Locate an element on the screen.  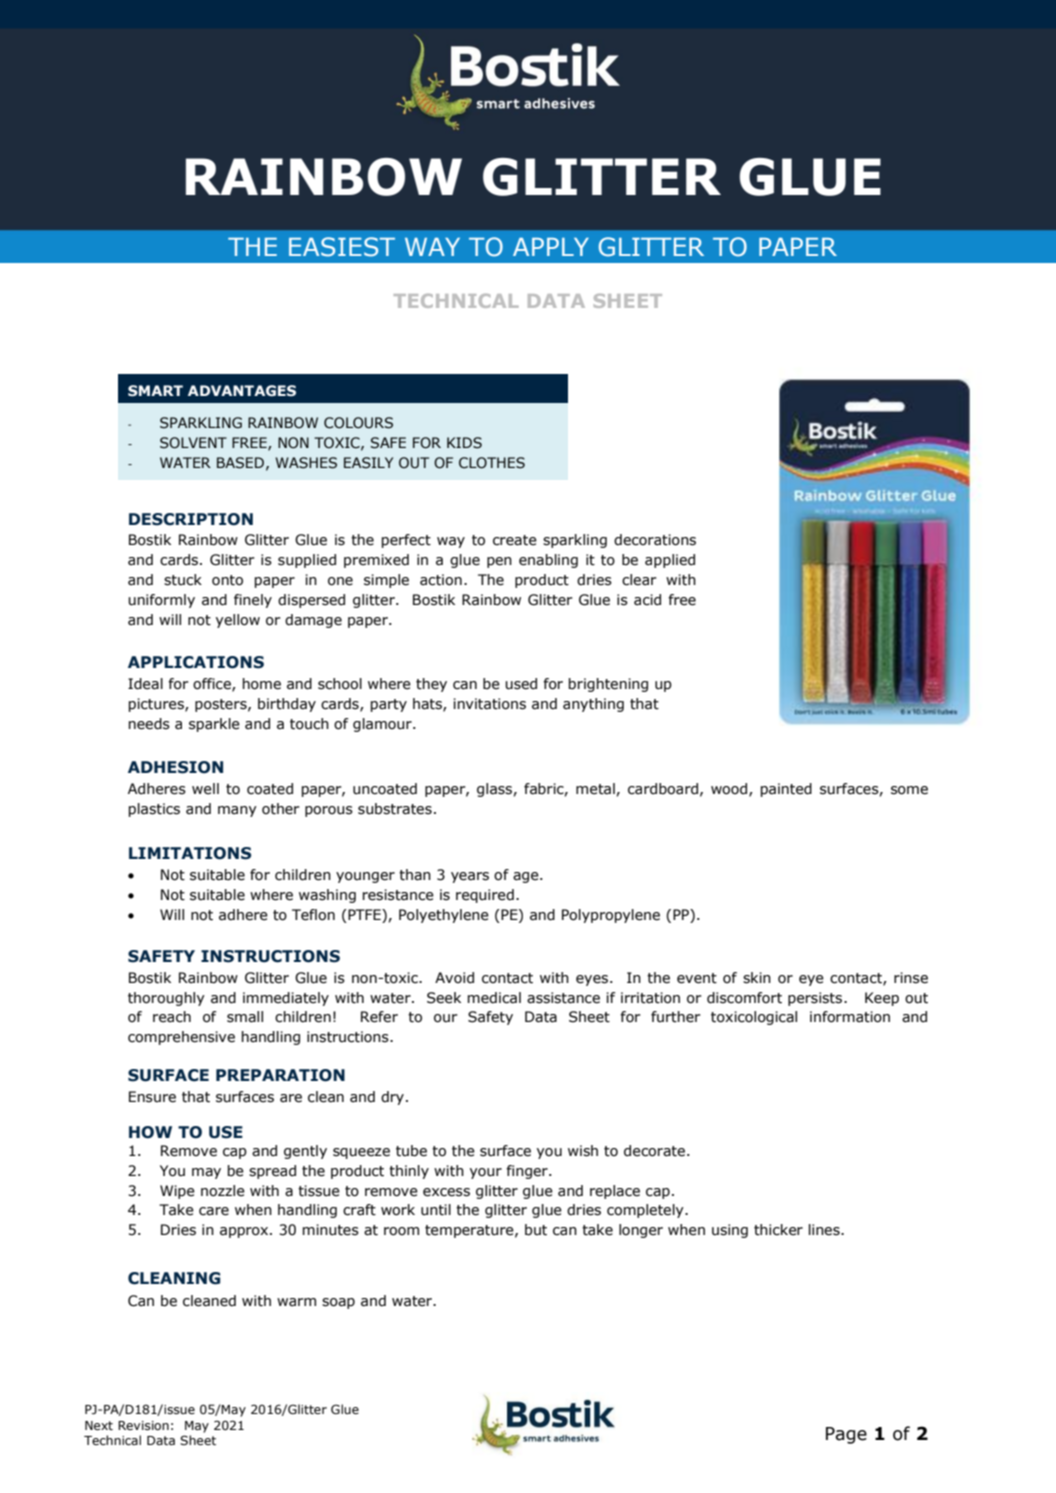
soap is located at coordinates (338, 1303).
